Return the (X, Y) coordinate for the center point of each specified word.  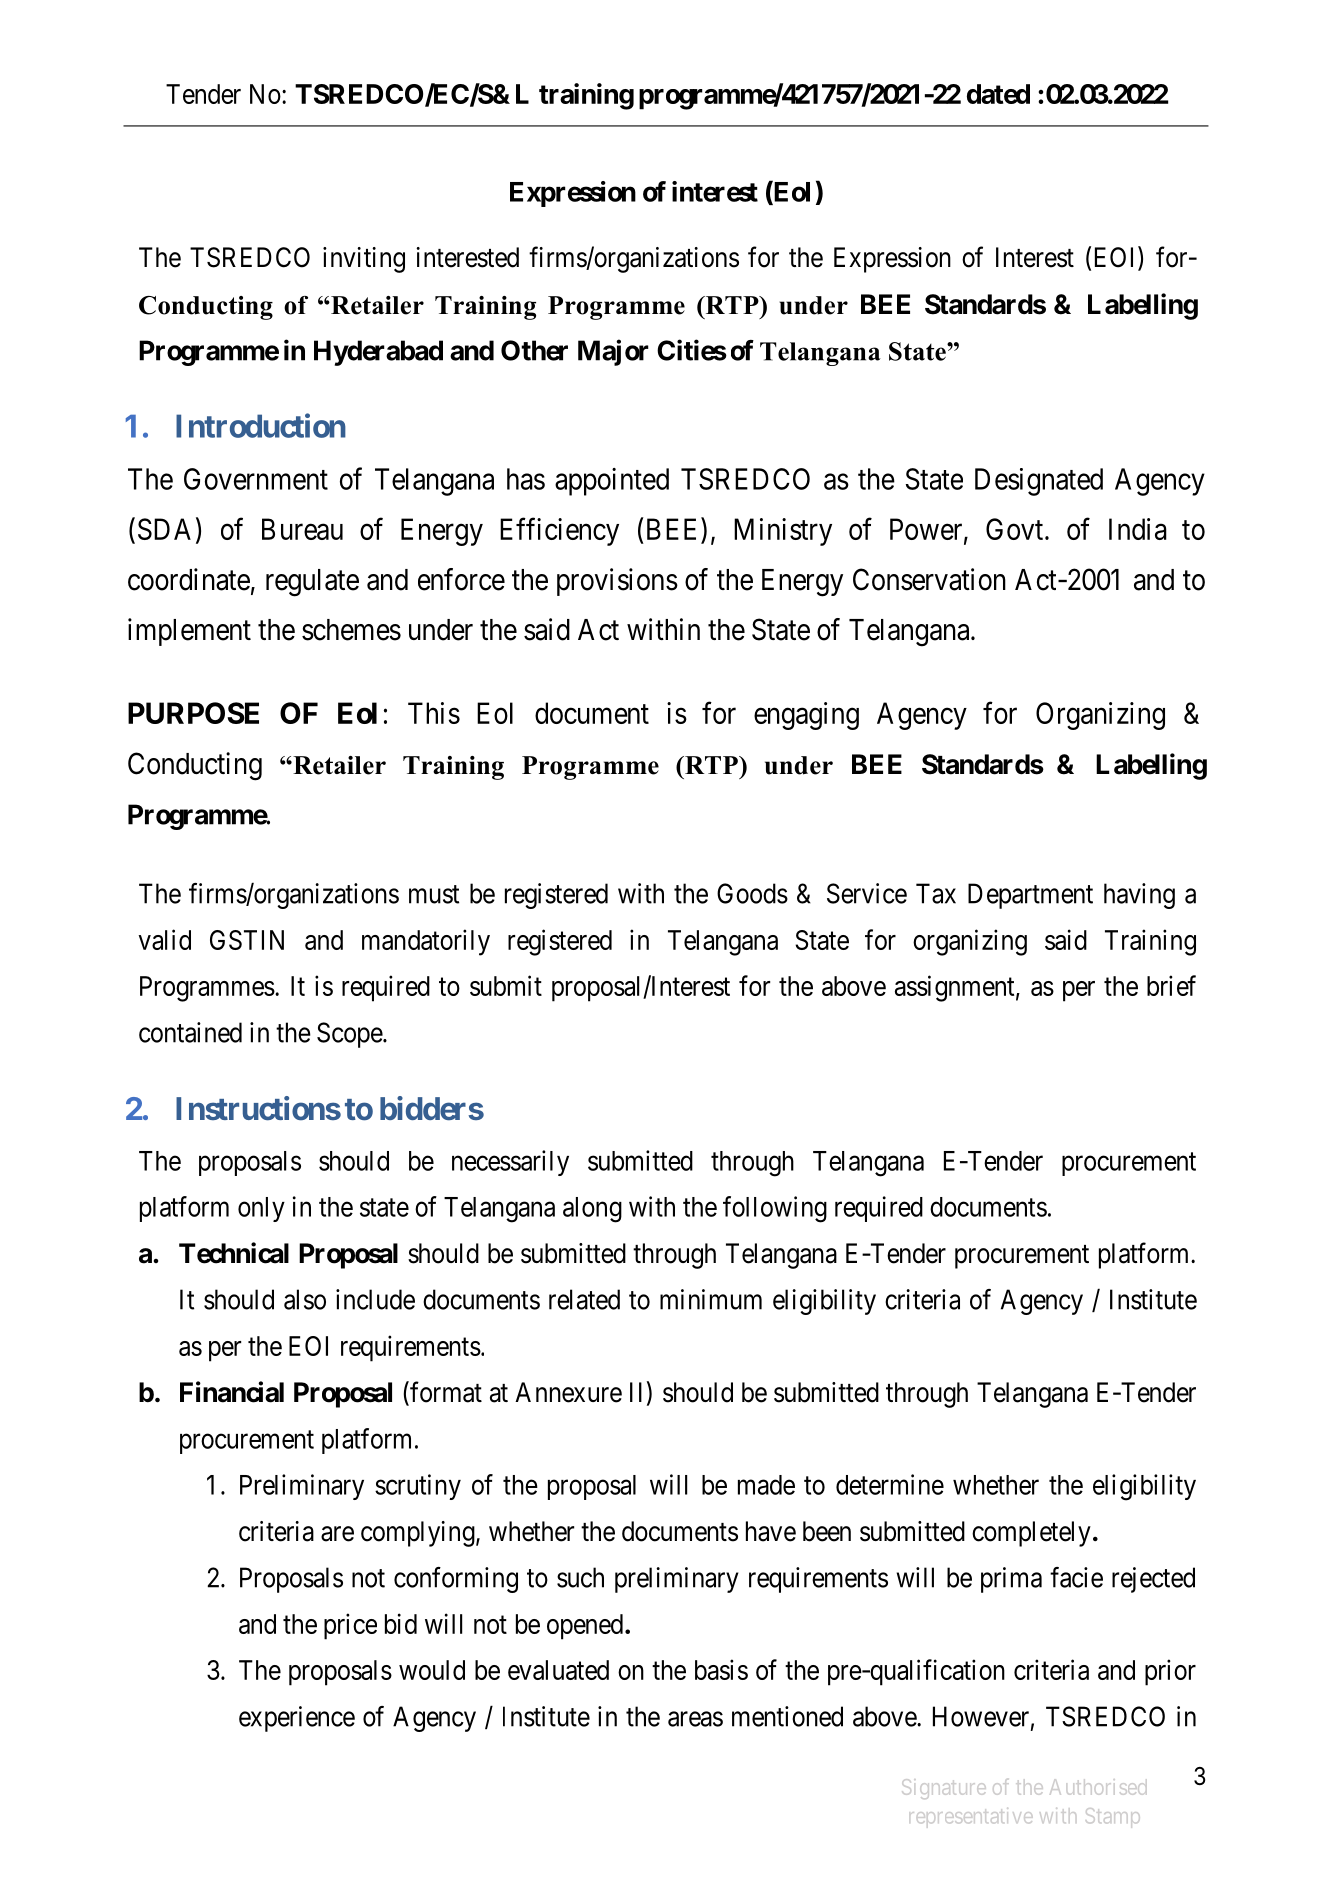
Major (613, 352)
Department (1030, 896)
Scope (350, 1035)
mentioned (787, 1716)
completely (1031, 1534)
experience (297, 1719)
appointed (612, 482)
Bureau (302, 529)
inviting (364, 260)
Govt (1016, 529)
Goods (752, 893)
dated (998, 94)
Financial (232, 1392)
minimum (711, 1299)
